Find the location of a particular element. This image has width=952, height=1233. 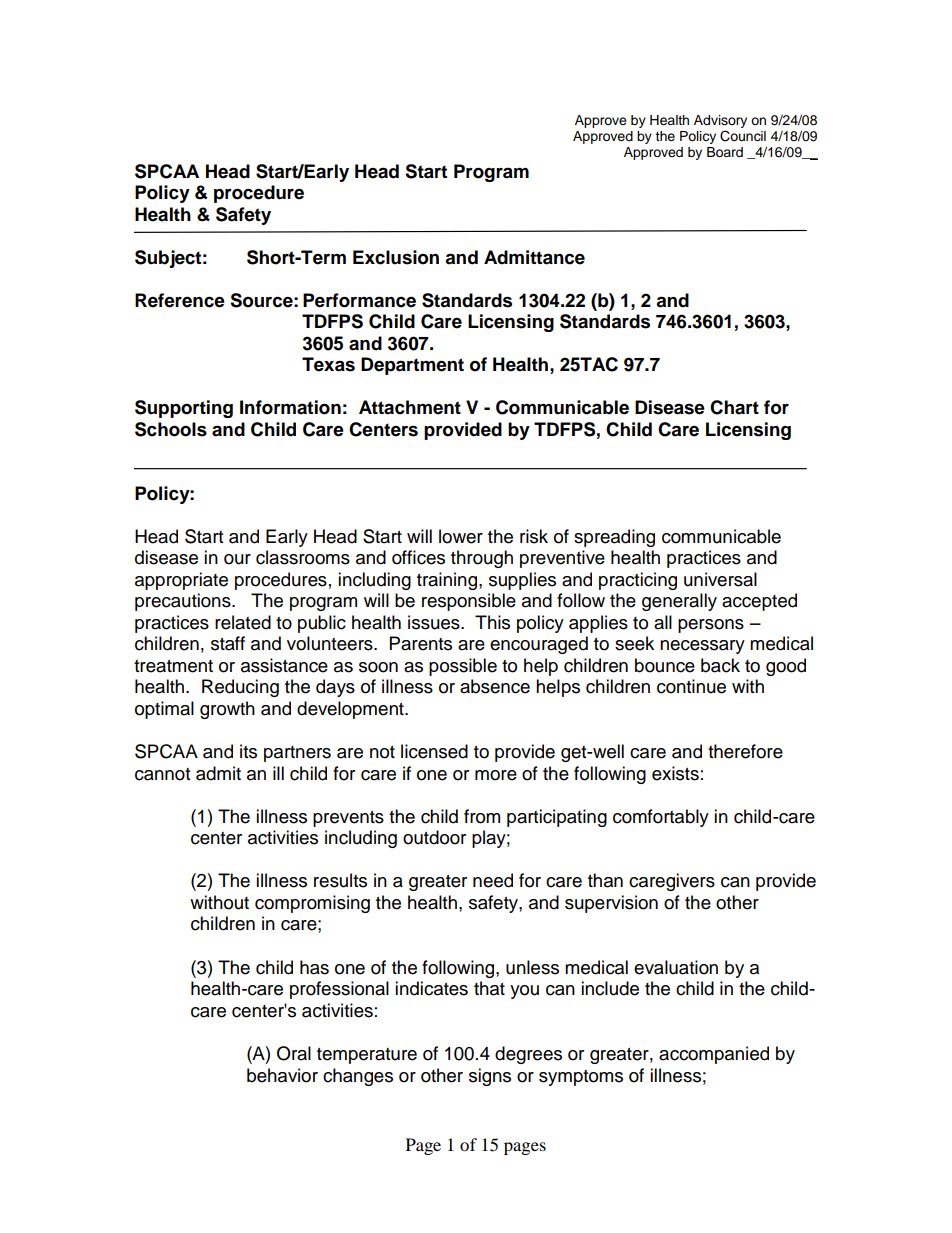

responsible is located at coordinates (469, 602).
